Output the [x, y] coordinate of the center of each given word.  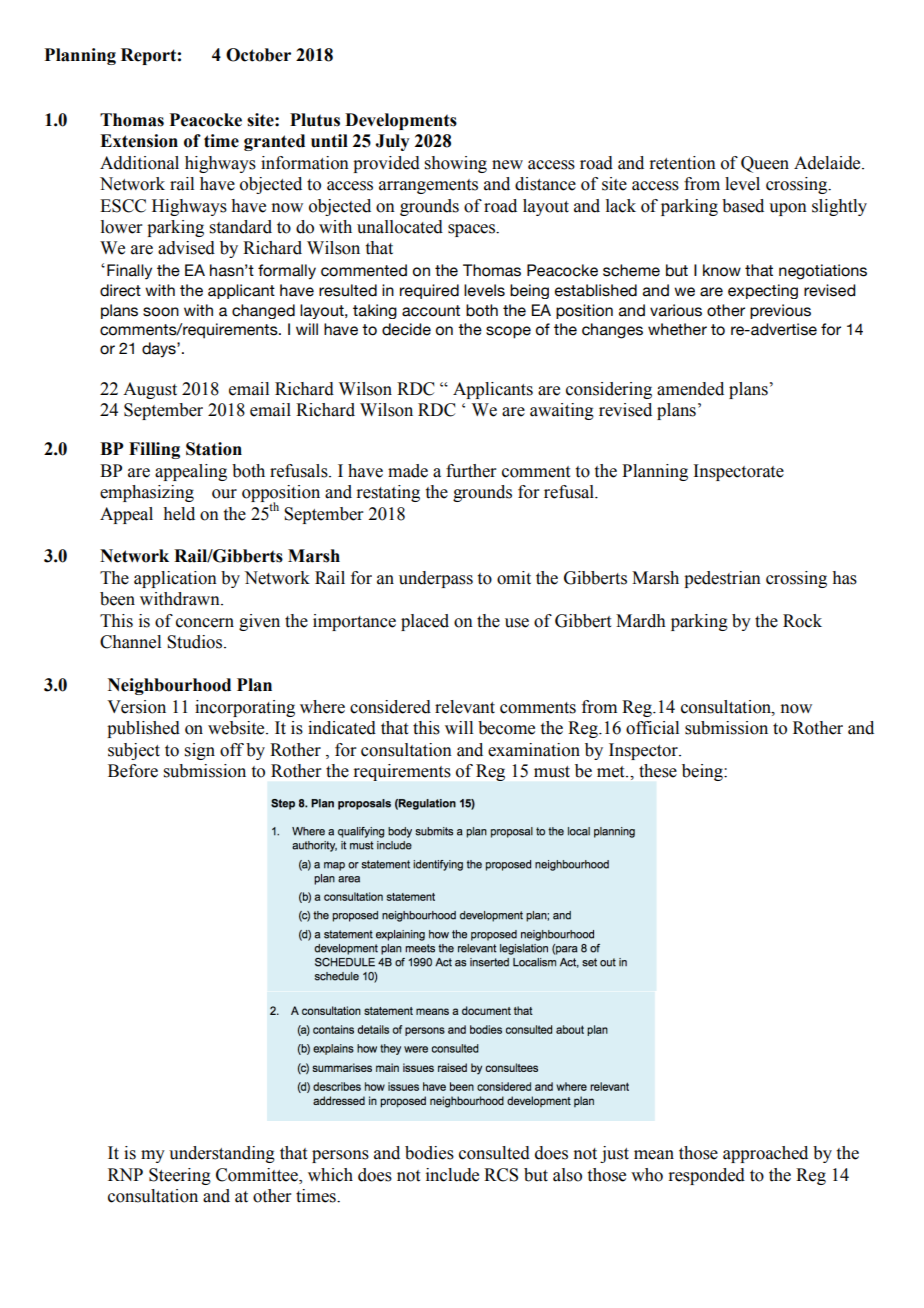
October [258, 55]
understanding [222, 1154]
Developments [401, 121]
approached [765, 1154]
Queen [765, 164]
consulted [494, 1153]
